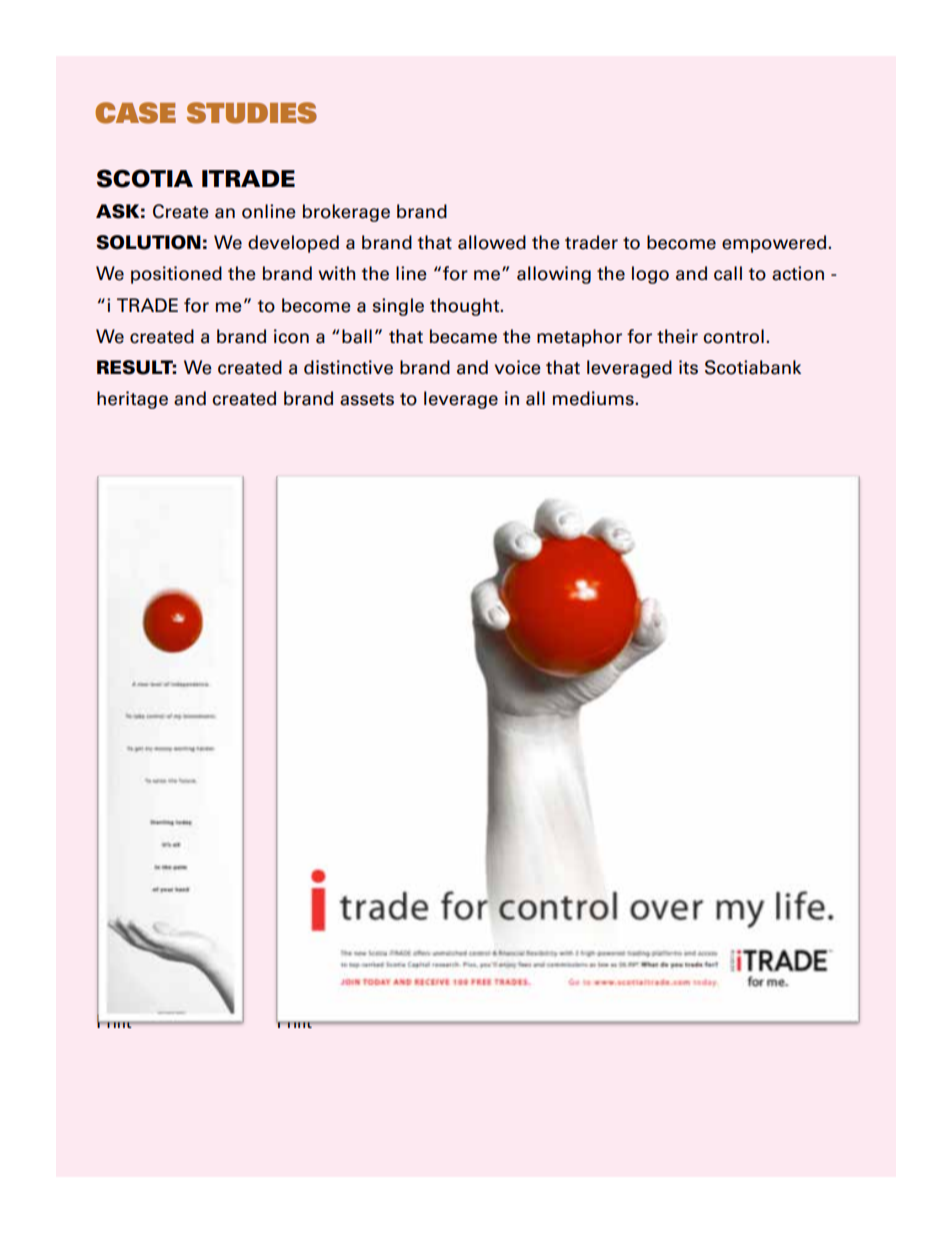 The height and width of the image is (1233, 952). I want to click on allowed, so click(492, 242).
